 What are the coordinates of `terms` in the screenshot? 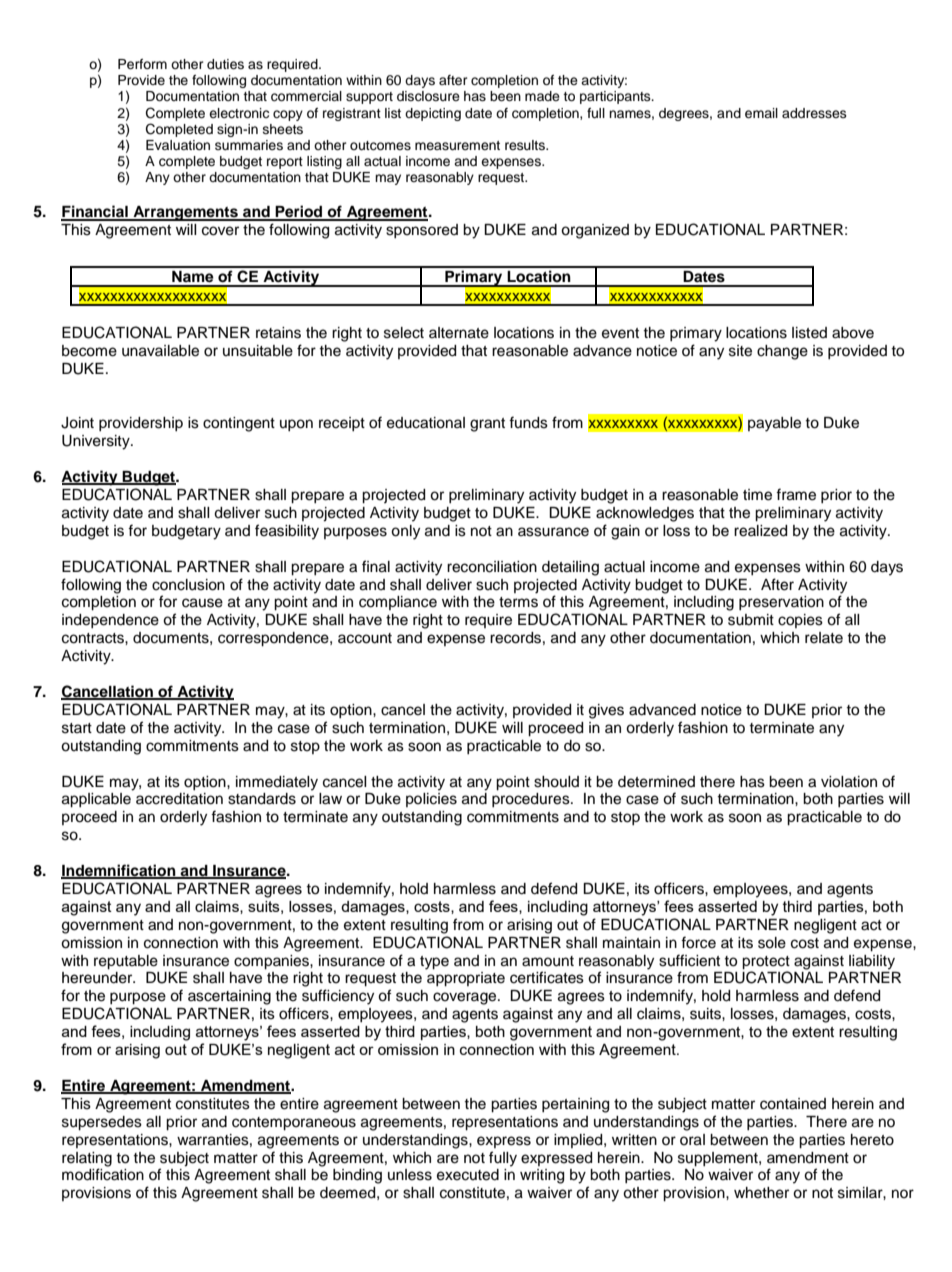 It's located at (518, 602).
